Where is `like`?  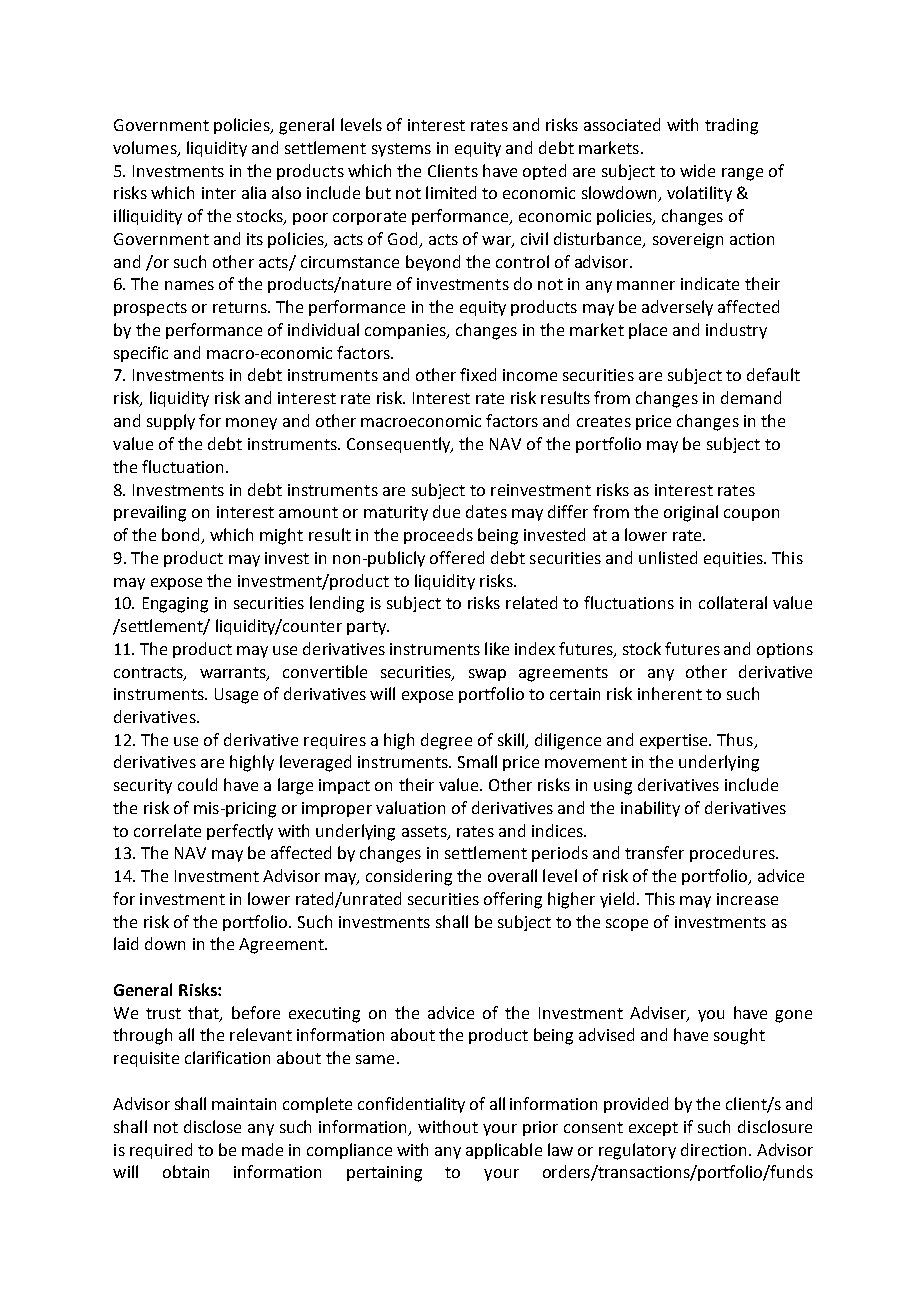
like is located at coordinates (497, 648).
